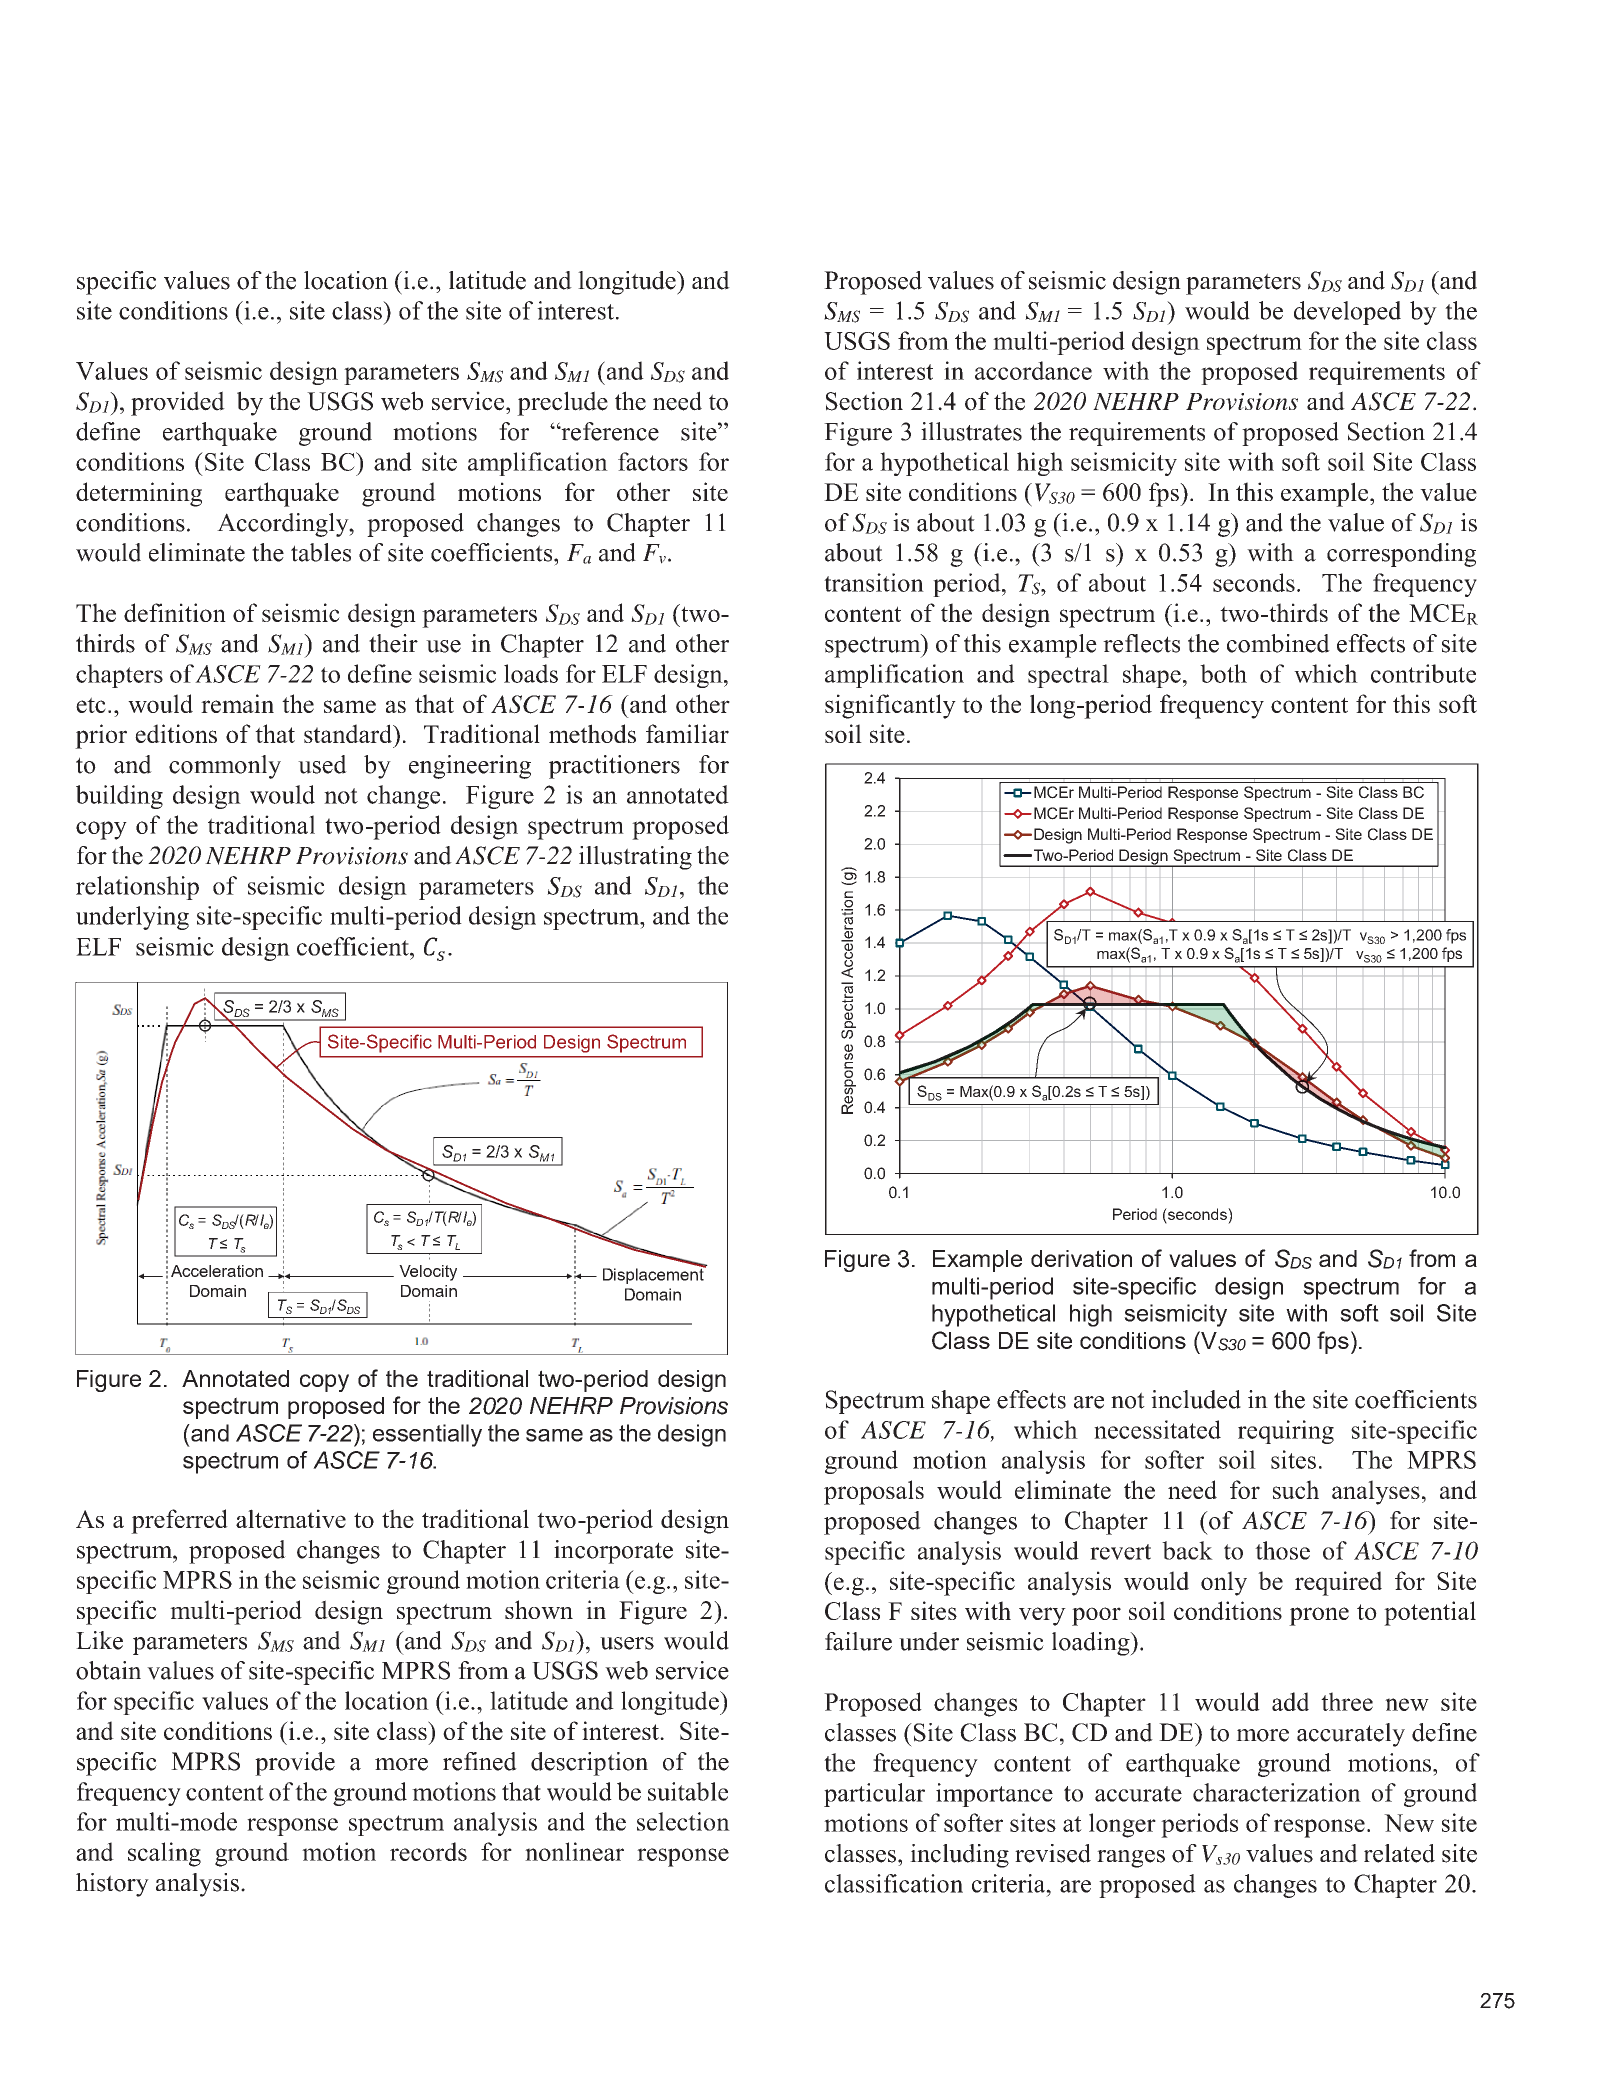 The image size is (1610, 2084). I want to click on scaling, so click(164, 1854).
